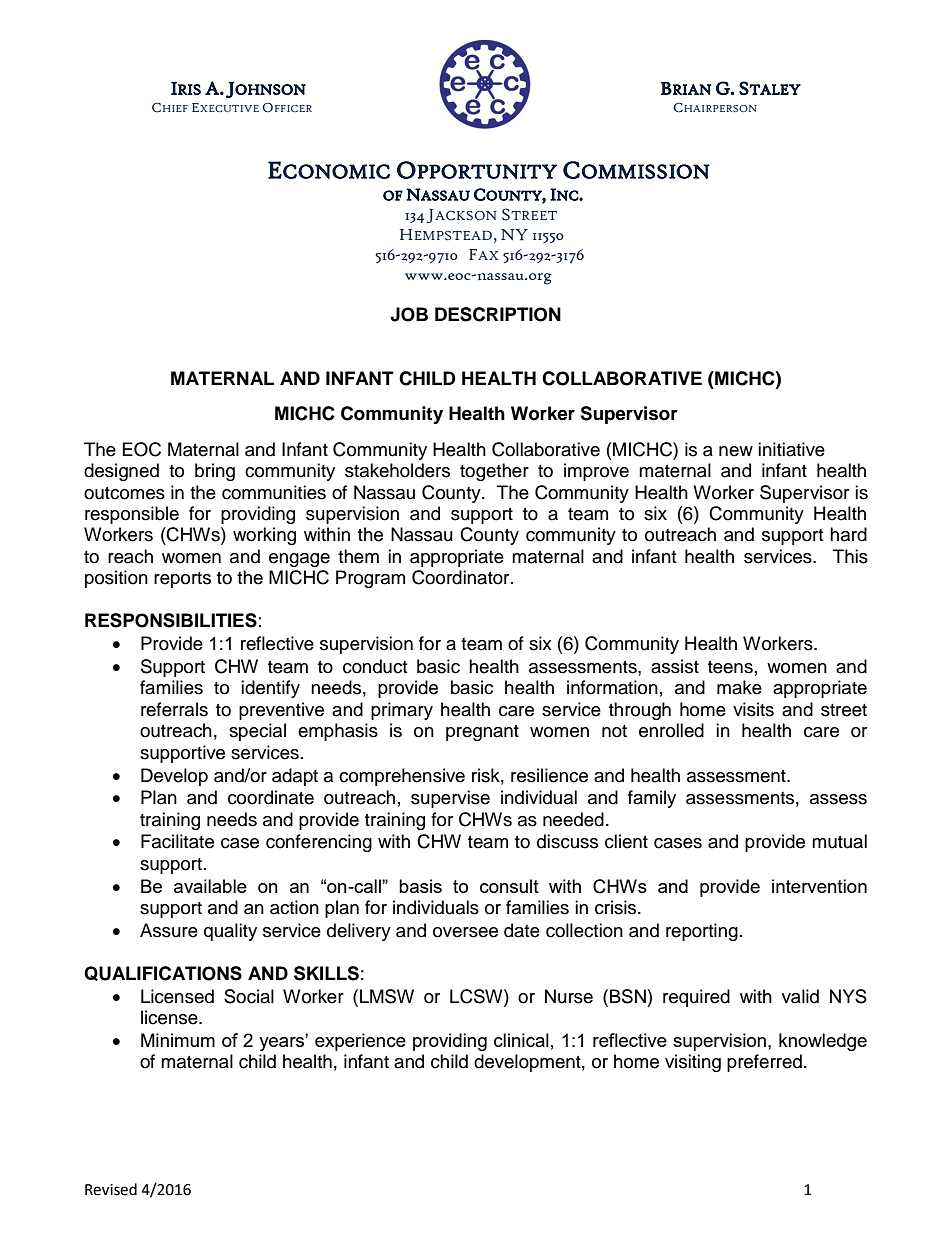  I want to click on pregnant, so click(482, 733).
